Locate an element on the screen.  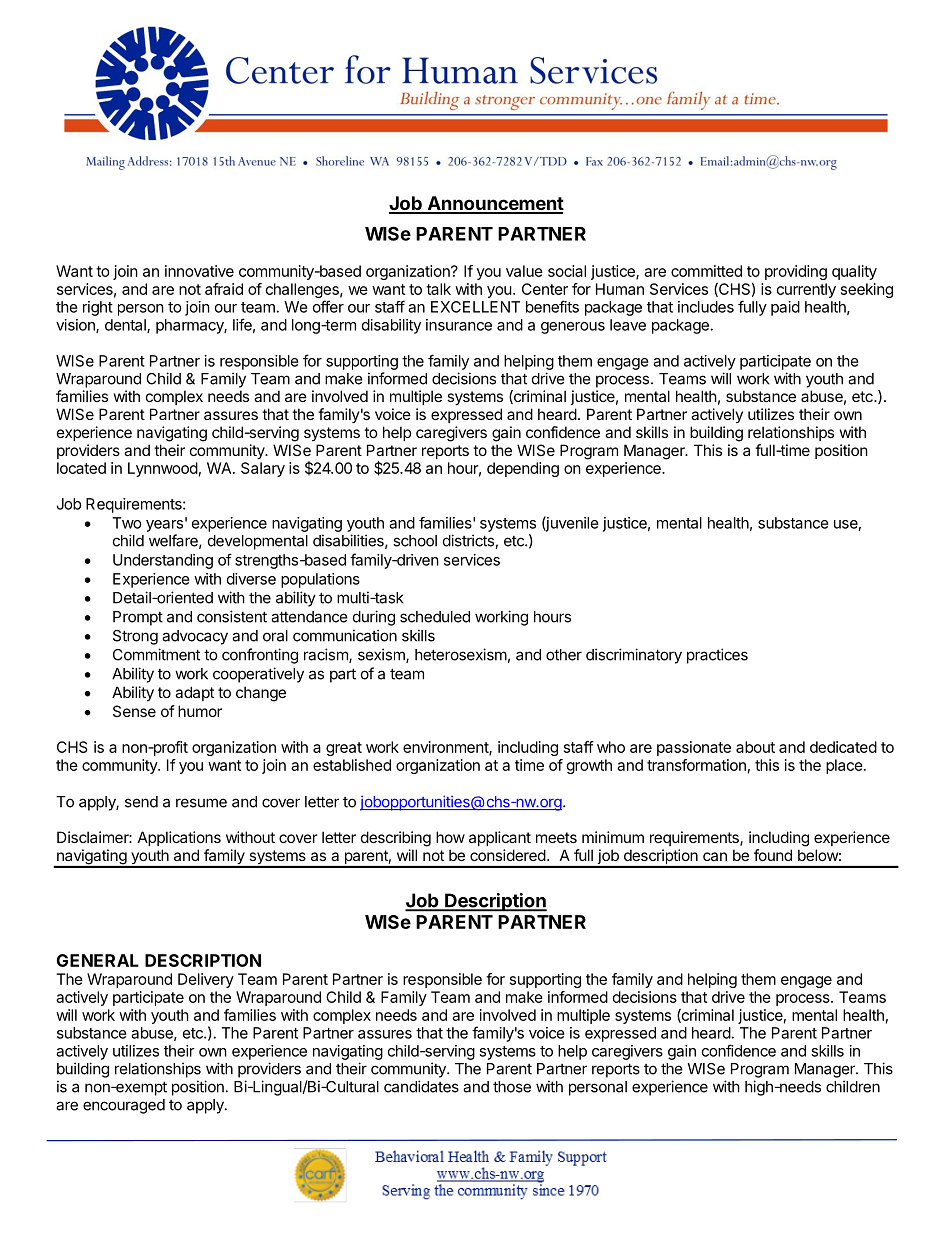
encouraged is located at coordinates (124, 1106).
